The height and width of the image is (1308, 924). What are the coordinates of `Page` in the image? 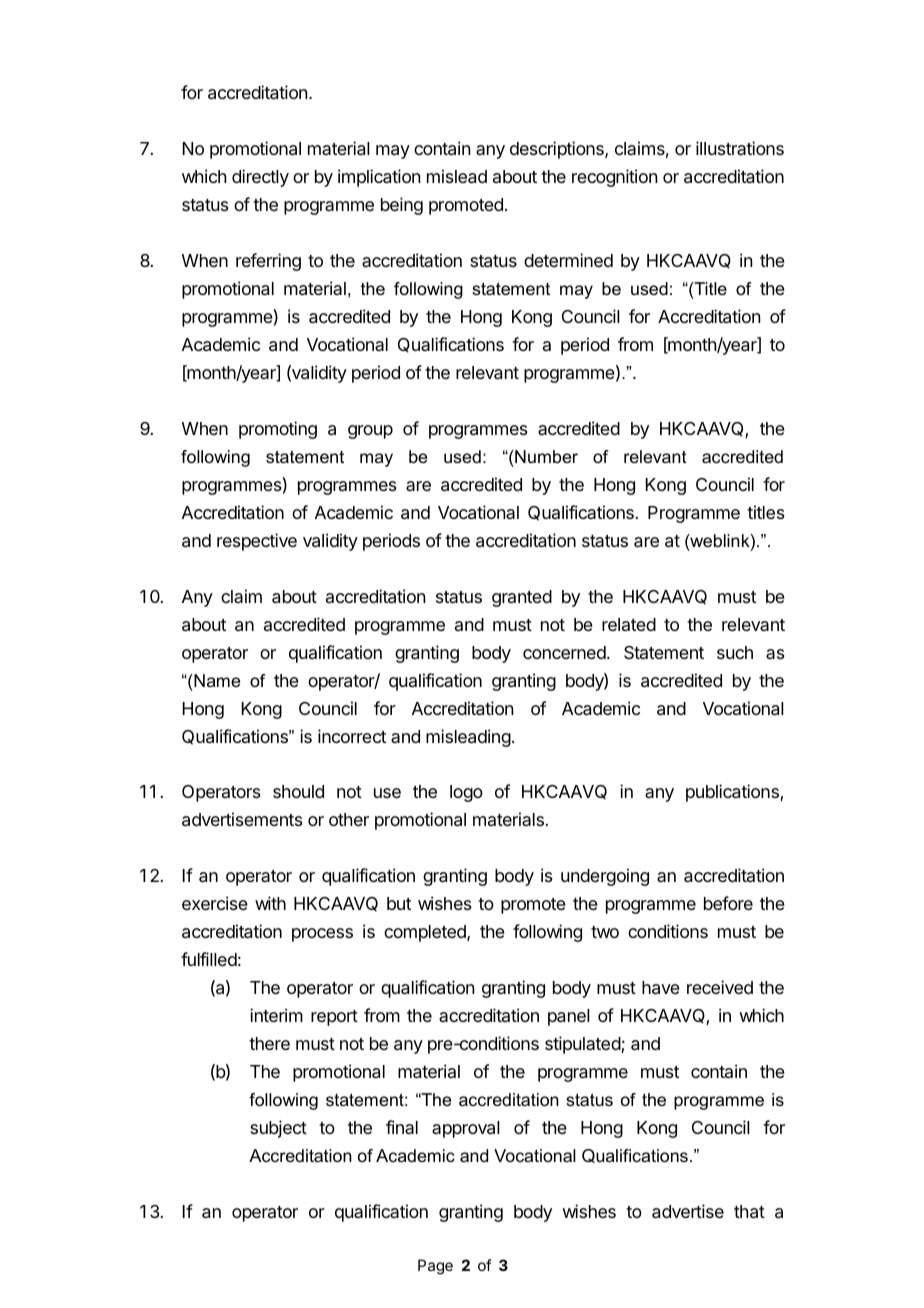 It's located at (435, 1267).
